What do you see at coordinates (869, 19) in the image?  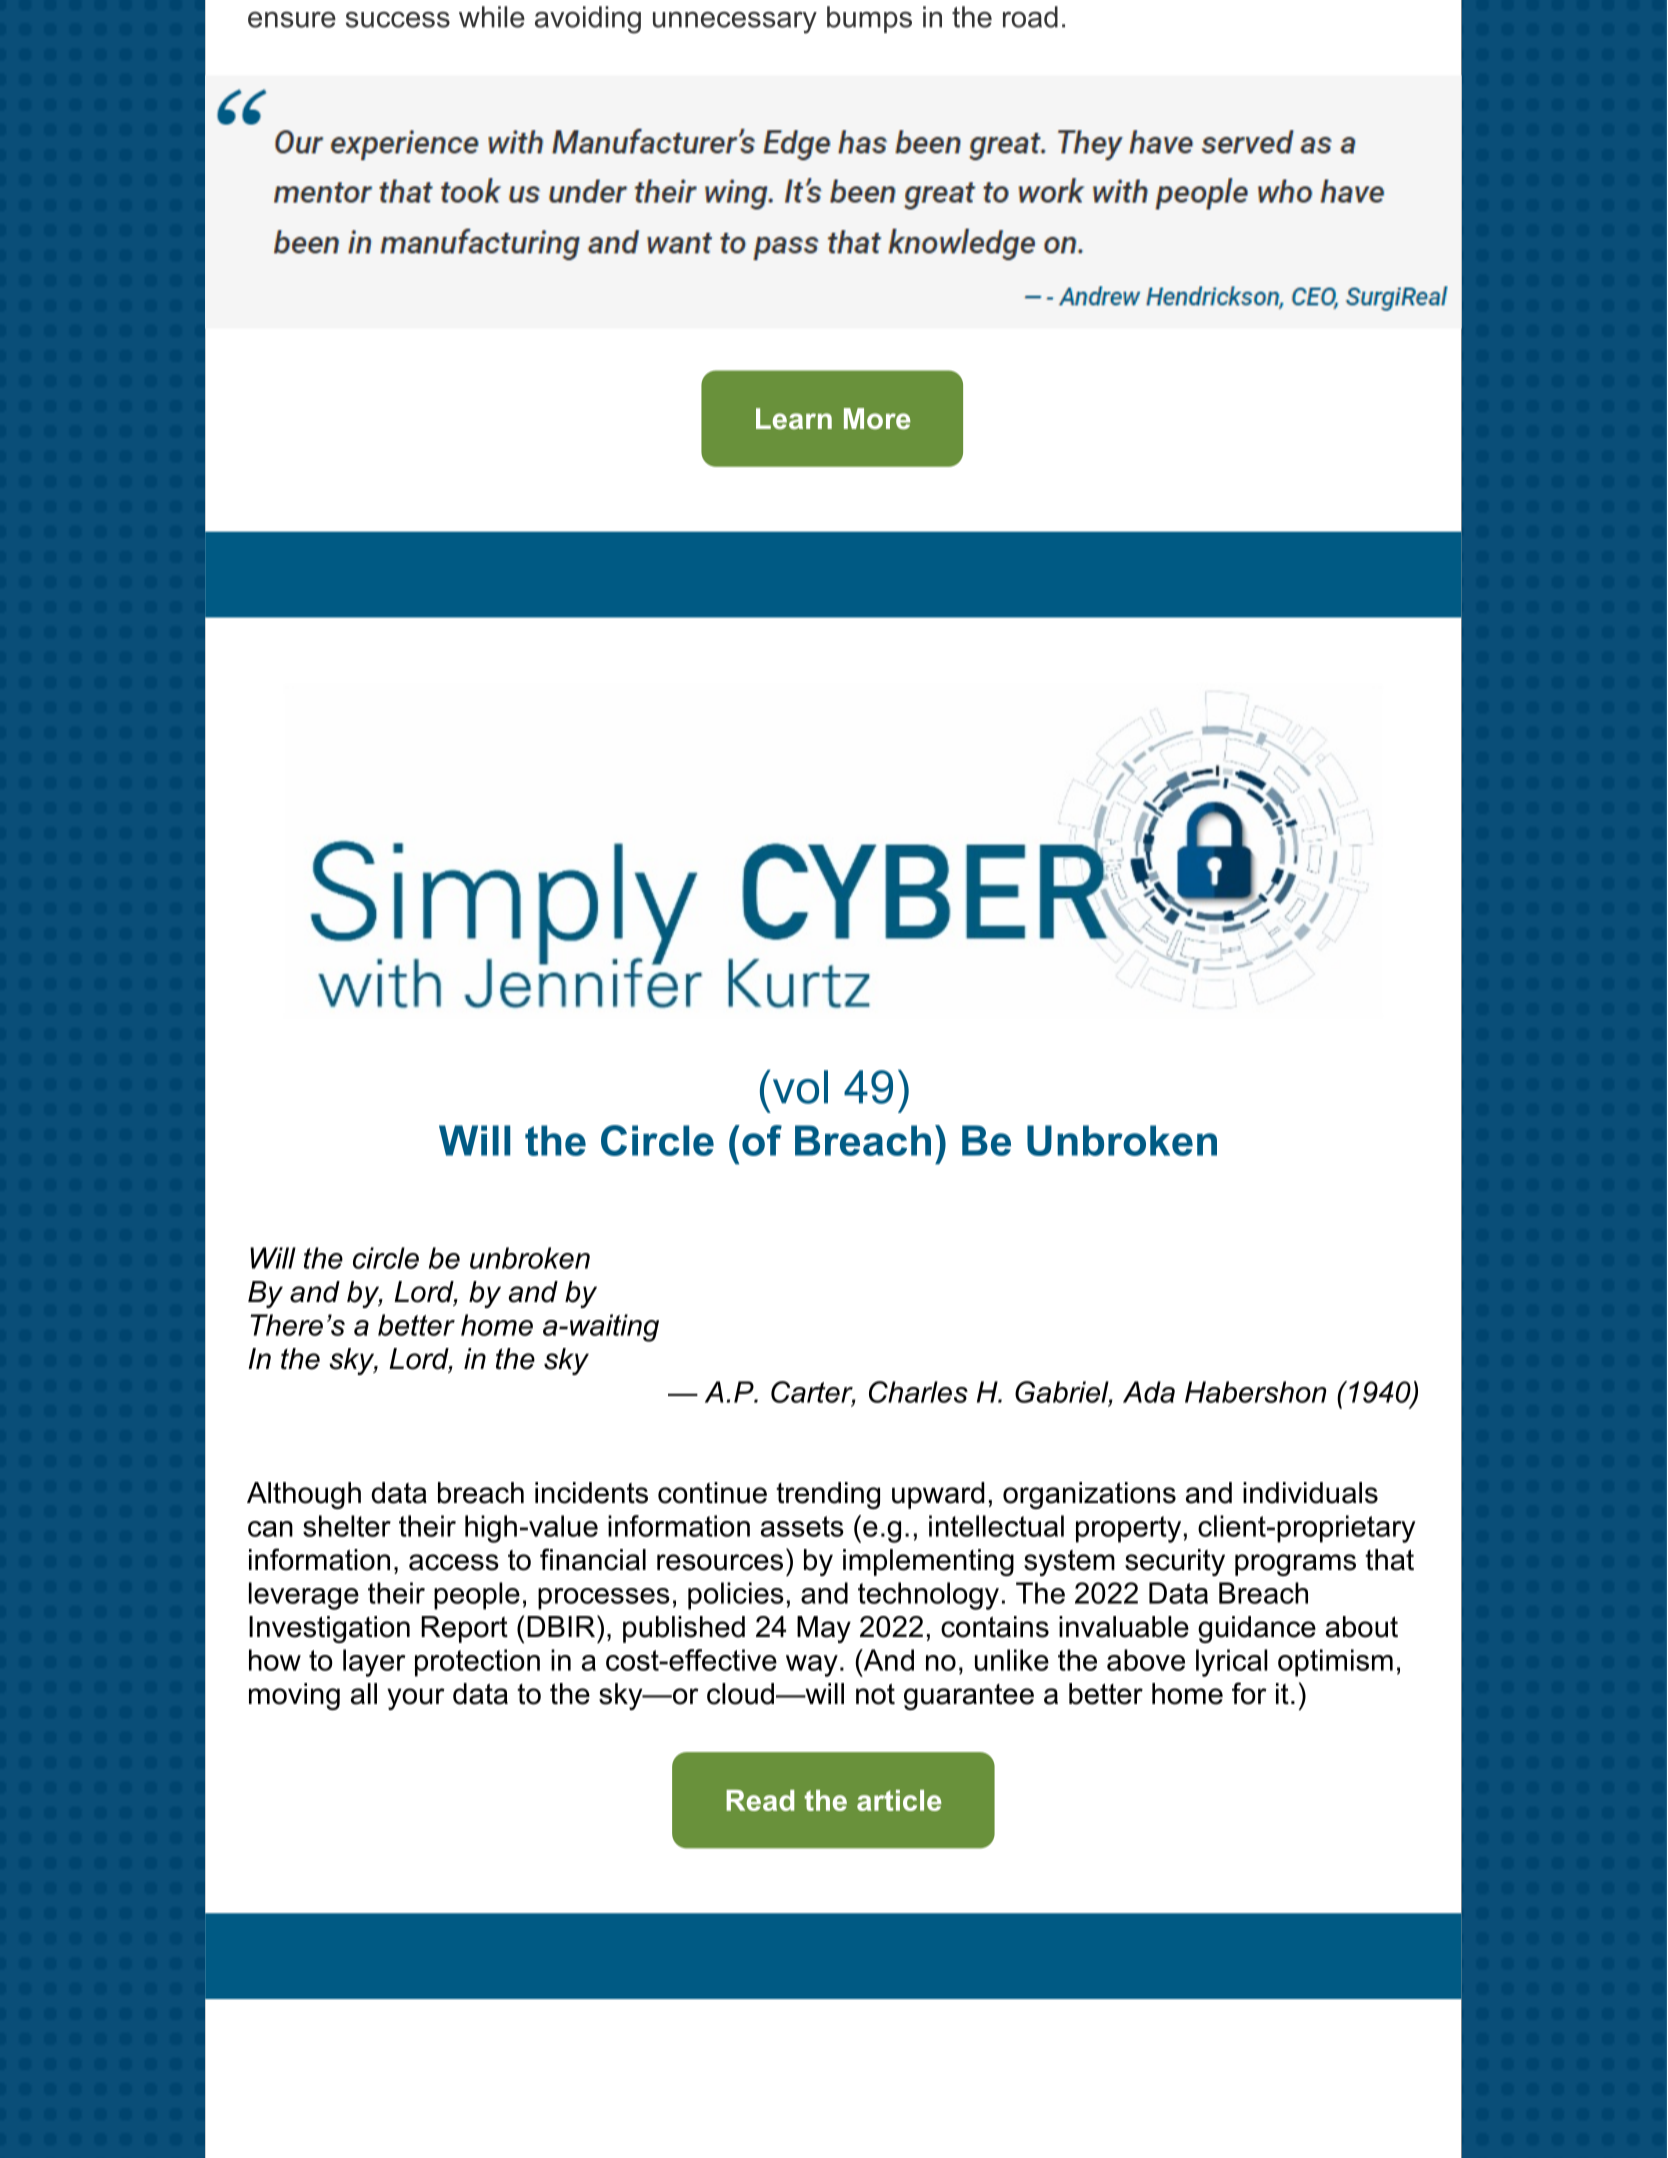 I see `bumps` at bounding box center [869, 19].
